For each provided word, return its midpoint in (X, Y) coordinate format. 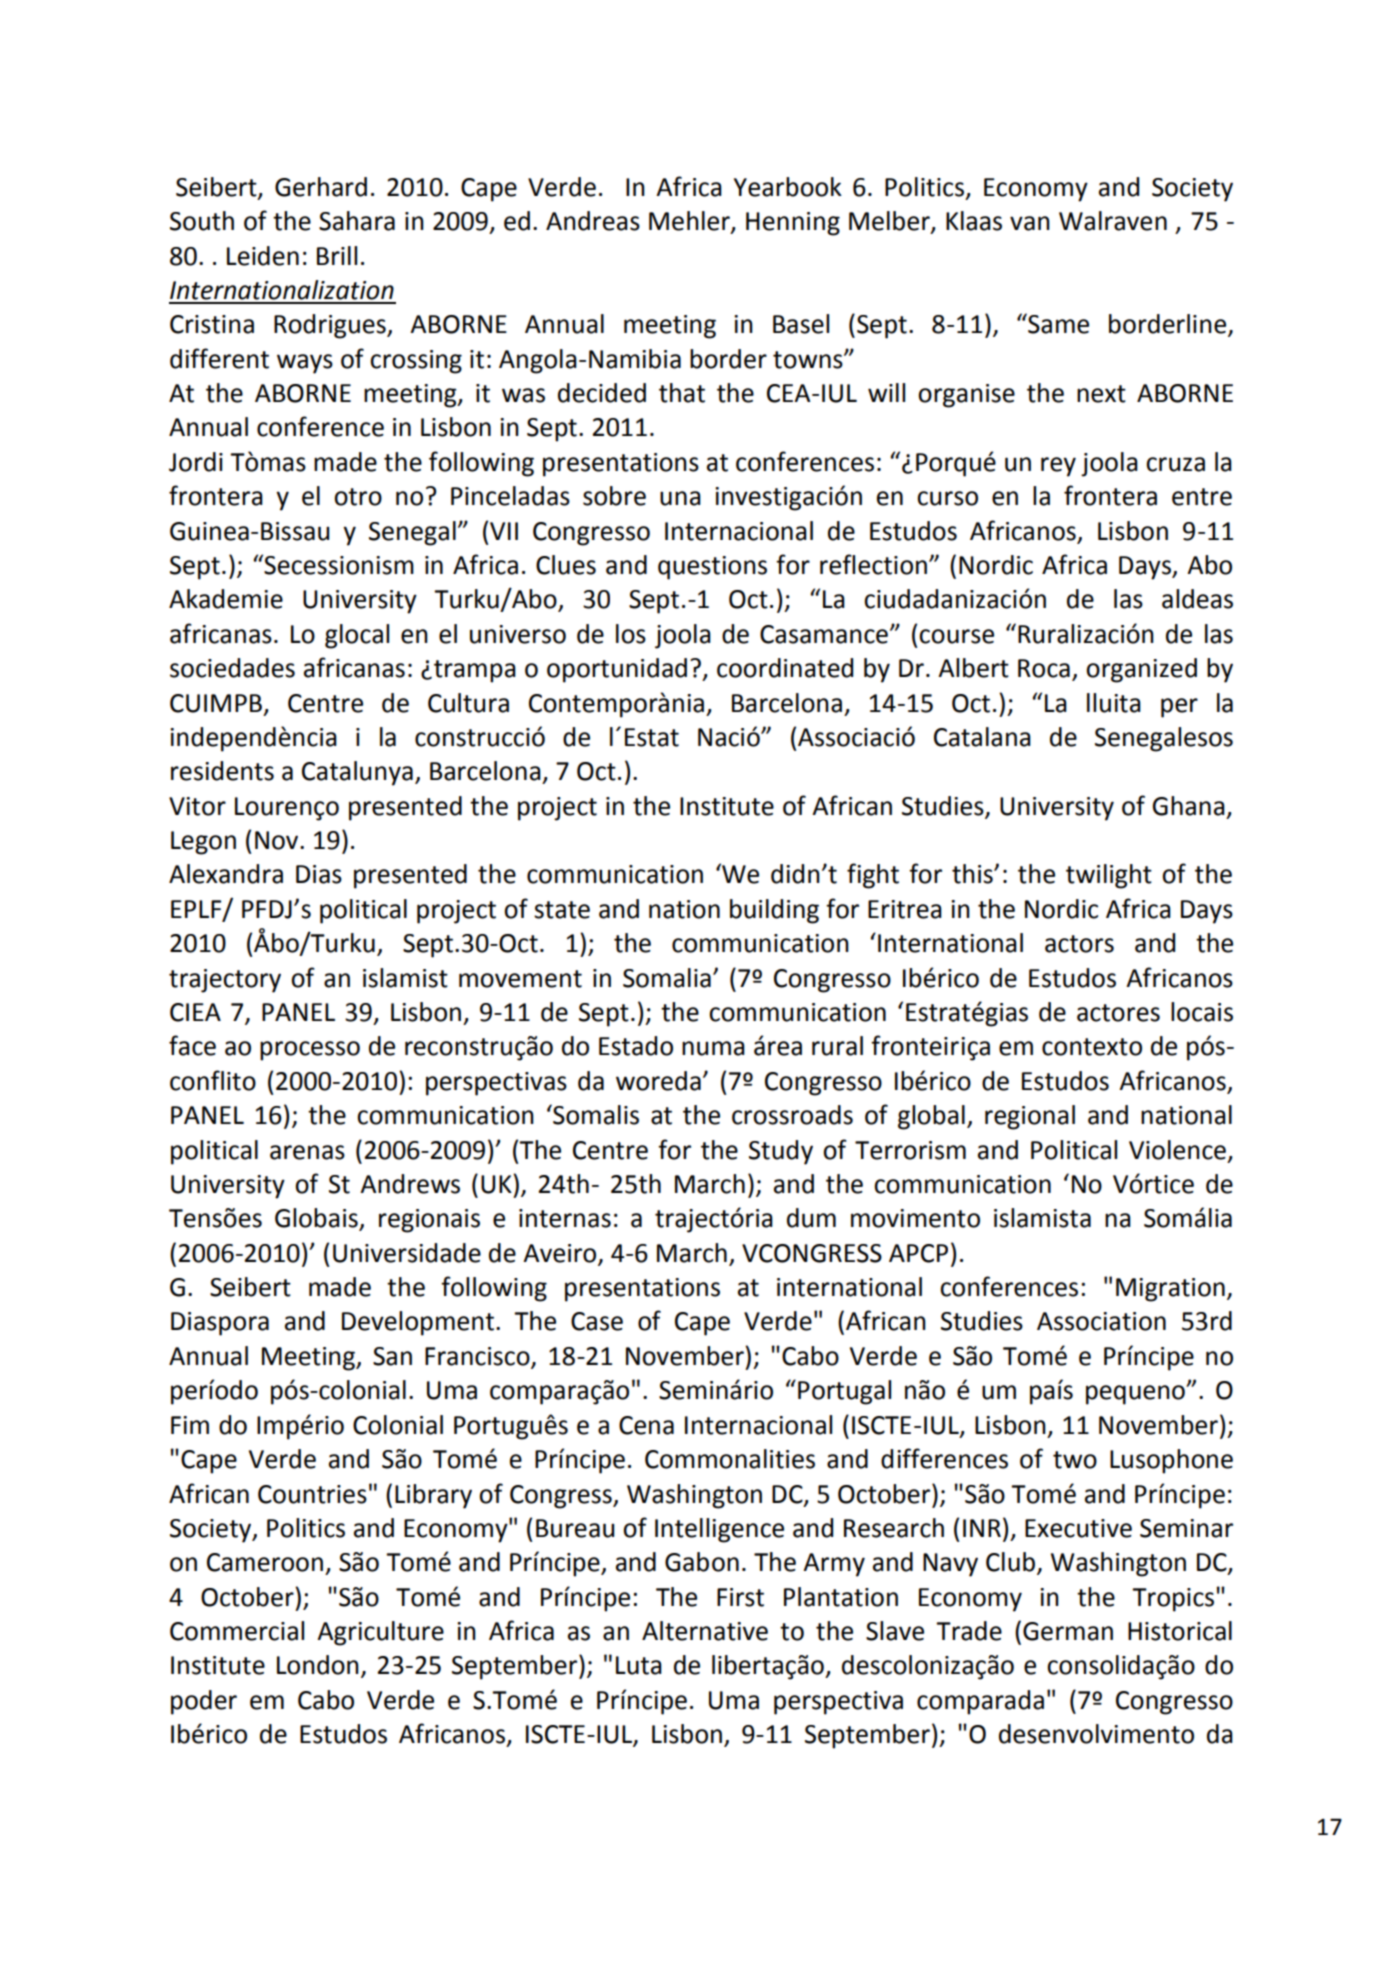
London (318, 1665)
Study (781, 1152)
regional (1030, 1117)
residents (222, 771)
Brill (337, 255)
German (1068, 1631)
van (1030, 223)
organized (1141, 670)
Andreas (593, 221)
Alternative (705, 1631)
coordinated (785, 668)
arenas (307, 1152)
